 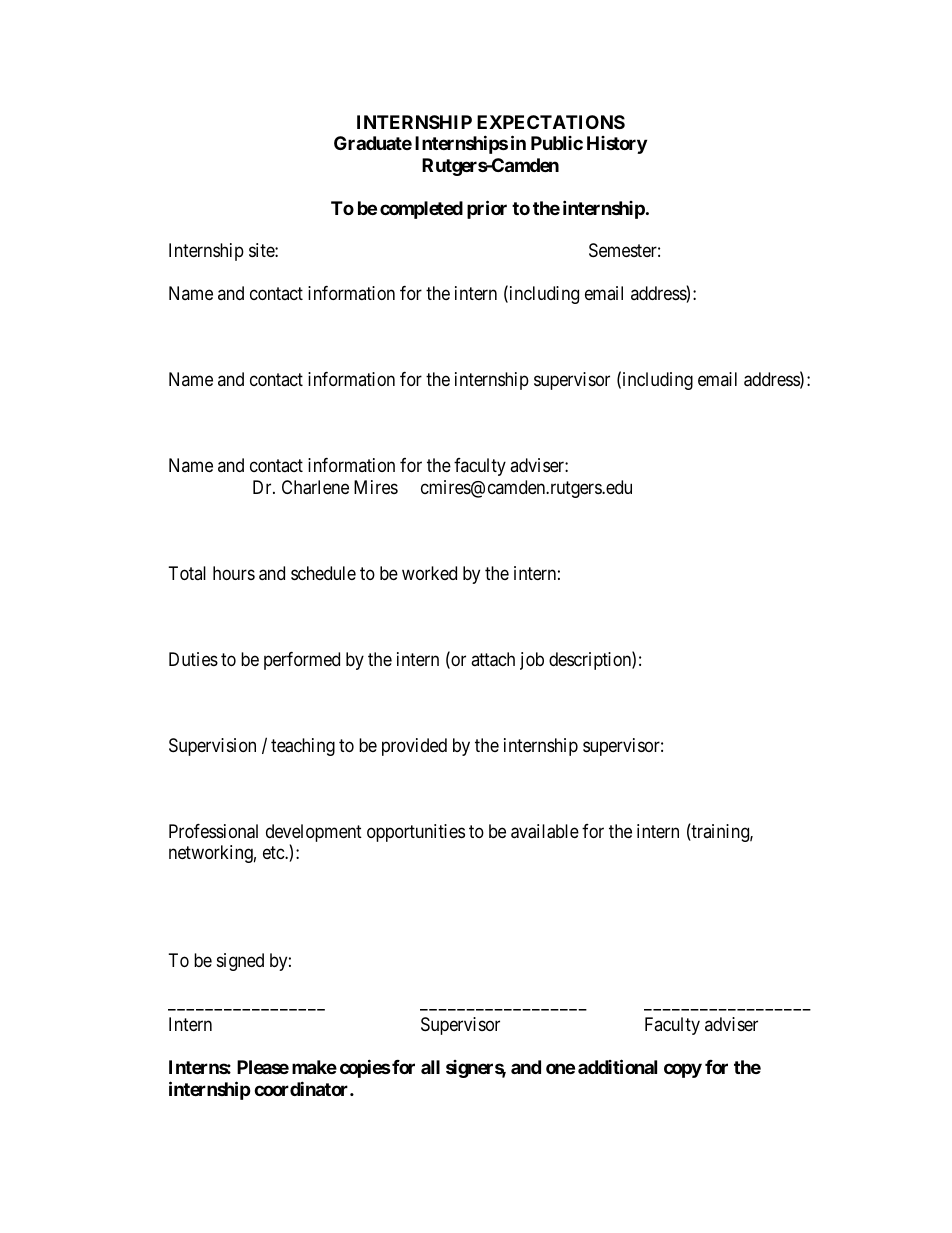 What do you see at coordinates (429, 573) in the page?
I see `worked` at bounding box center [429, 573].
